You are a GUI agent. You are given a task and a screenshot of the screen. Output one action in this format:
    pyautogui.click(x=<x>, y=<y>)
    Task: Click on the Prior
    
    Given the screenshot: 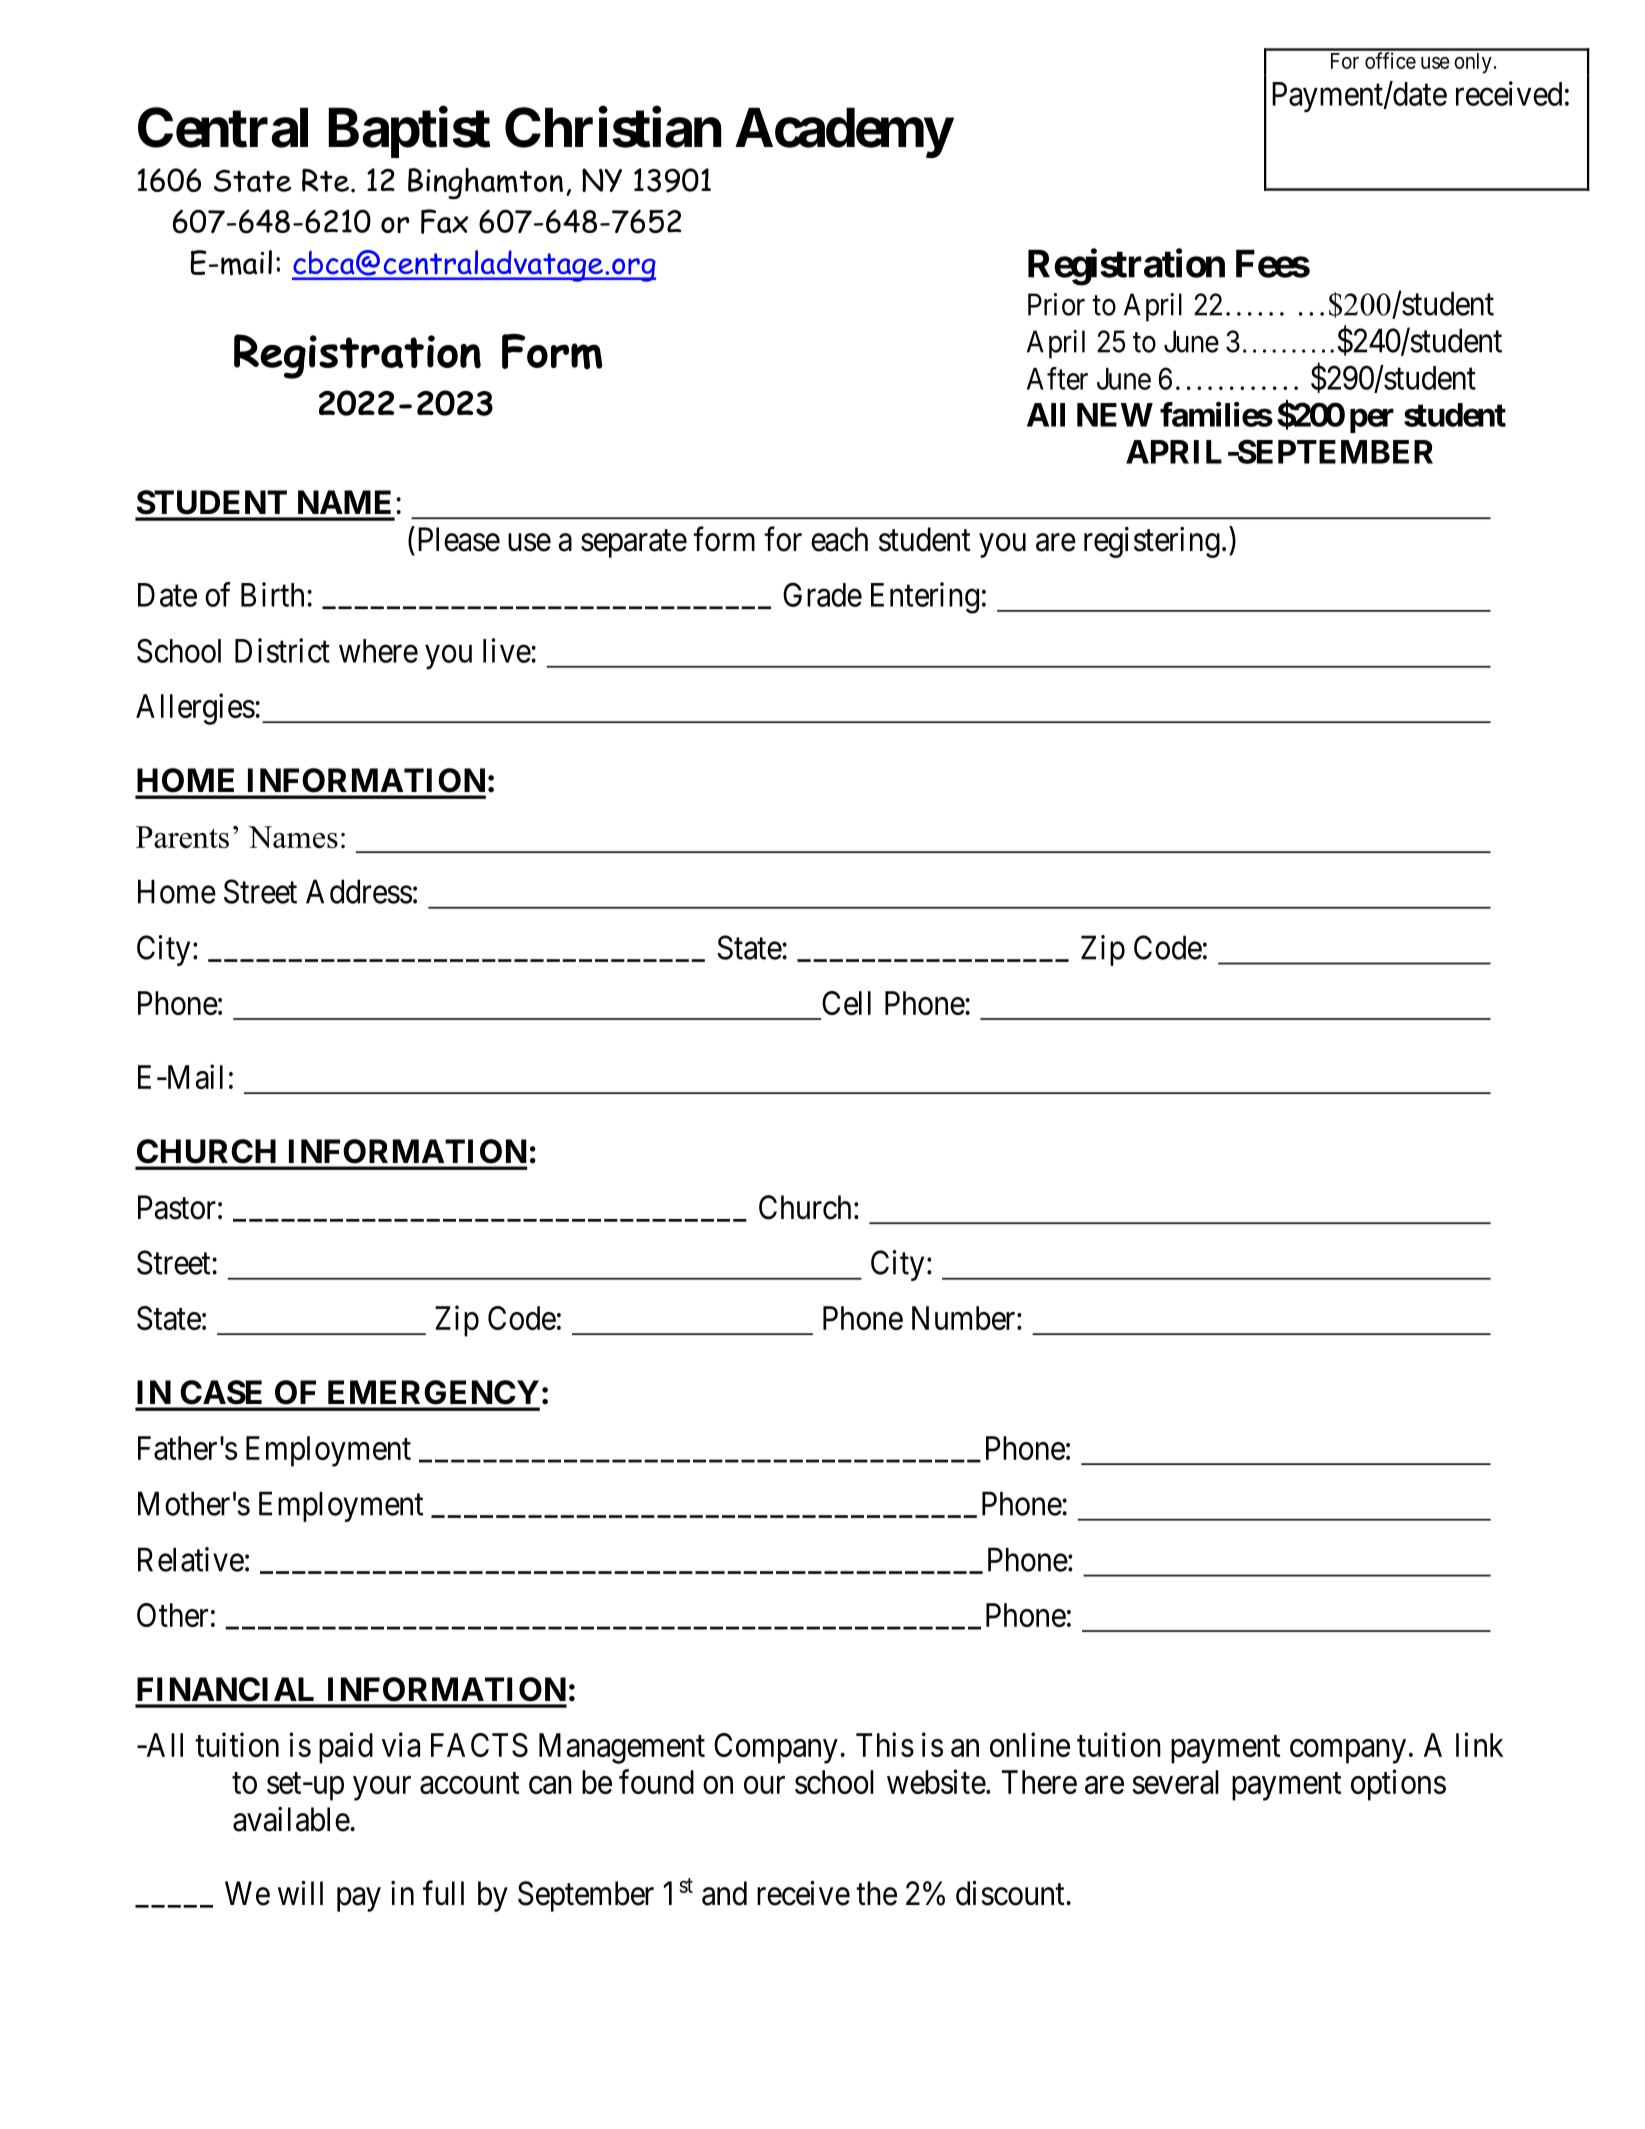 What is the action you would take?
    pyautogui.click(x=1056, y=304)
